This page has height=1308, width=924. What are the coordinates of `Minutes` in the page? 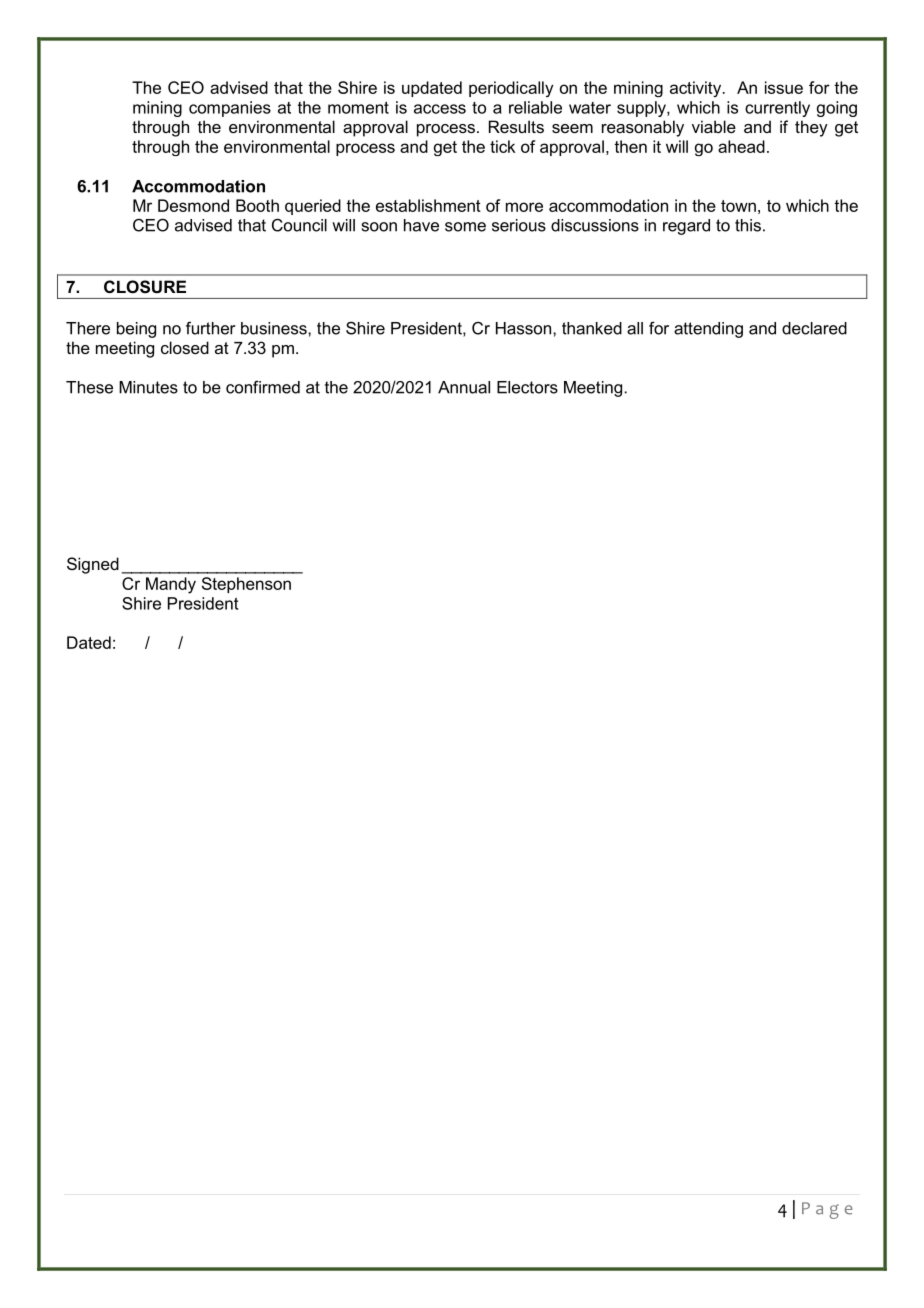 It's located at (148, 387).
